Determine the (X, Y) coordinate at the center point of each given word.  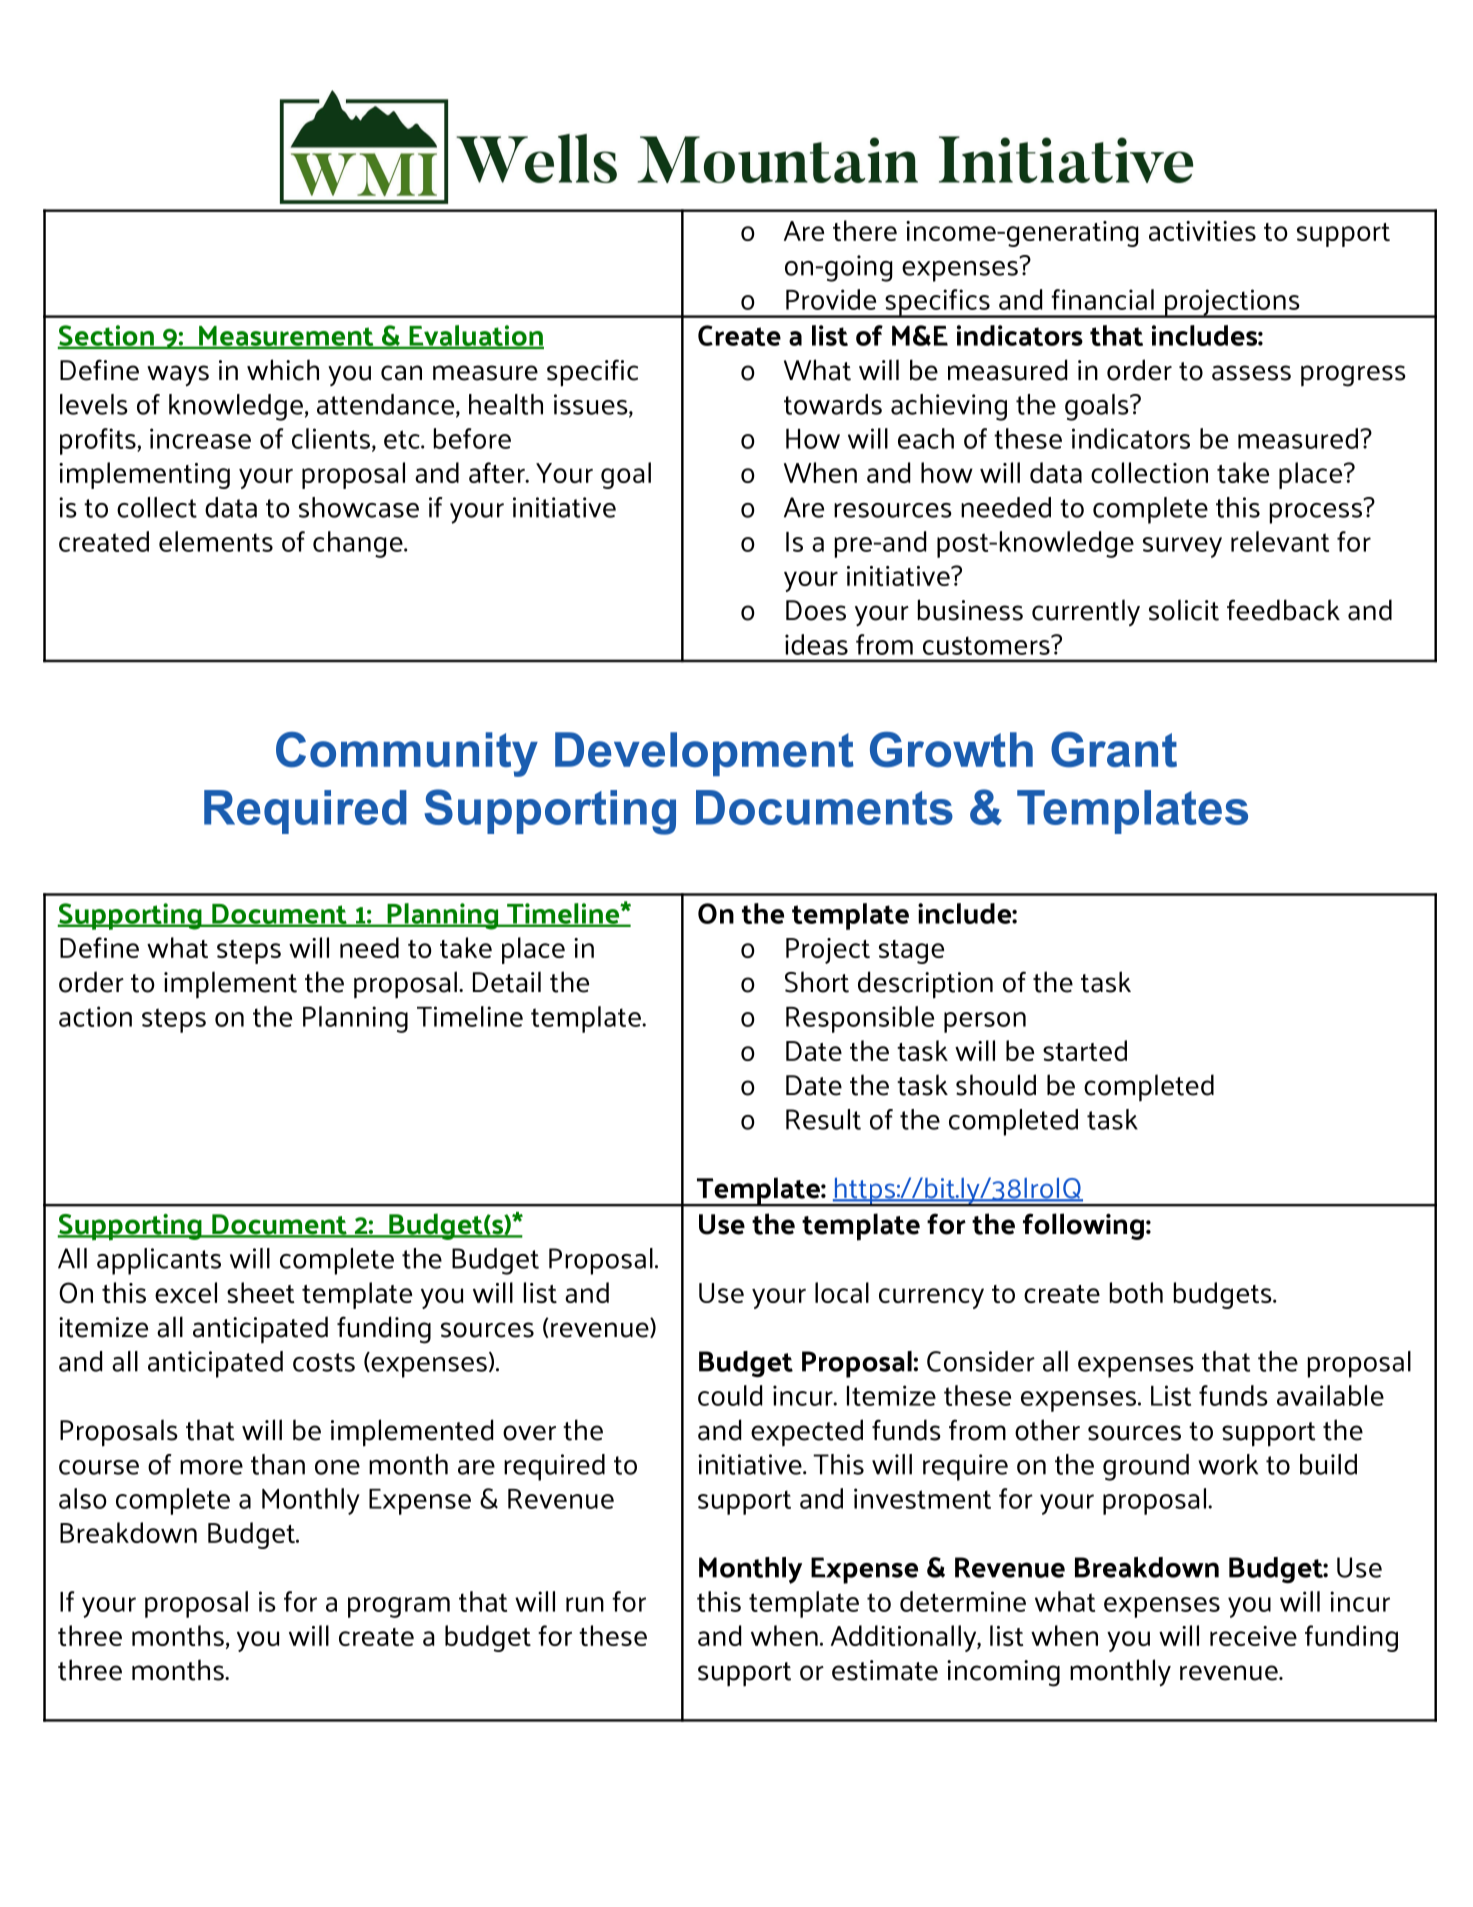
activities (1202, 231)
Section (106, 337)
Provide (831, 299)
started (1085, 1050)
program (399, 1607)
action (95, 1016)
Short (817, 982)
